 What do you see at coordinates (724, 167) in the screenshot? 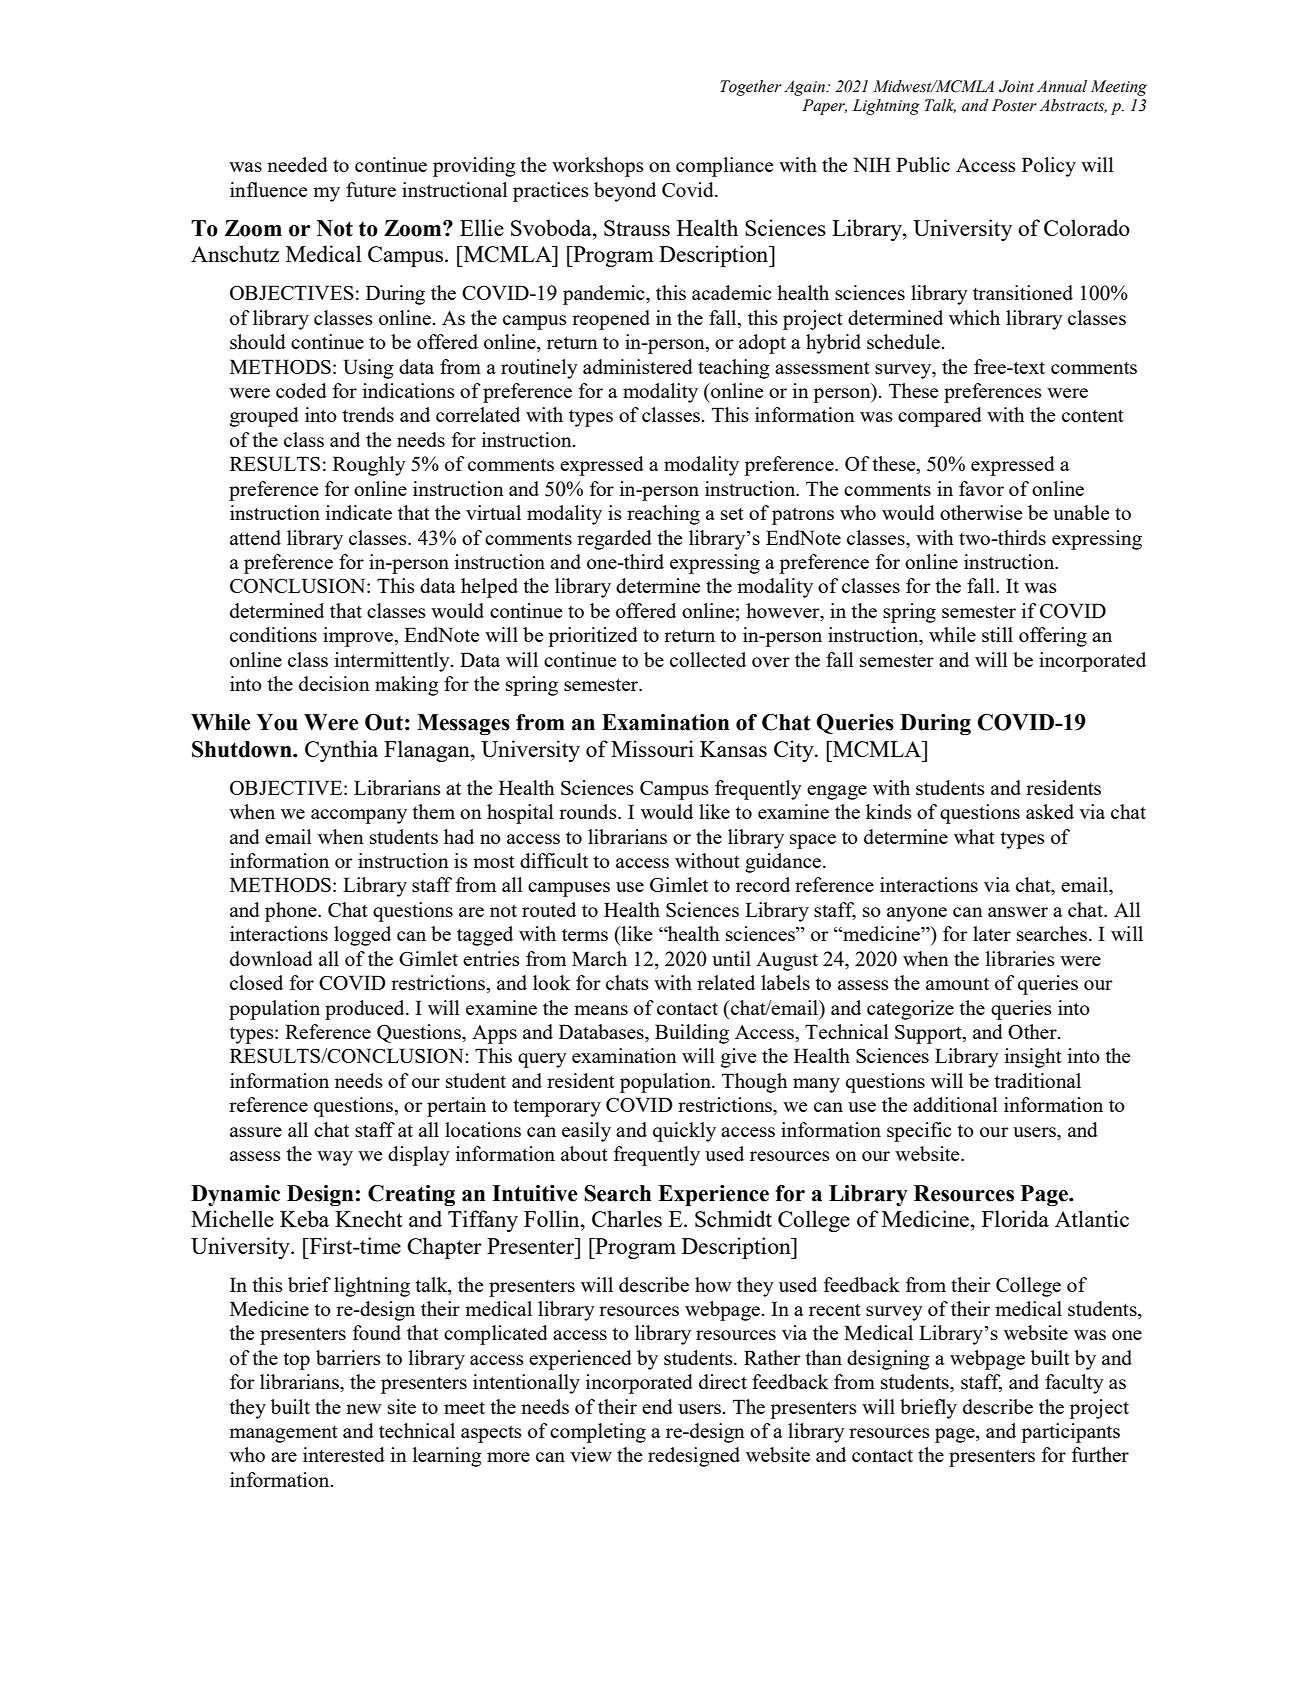
I see `compliance` at bounding box center [724, 167].
